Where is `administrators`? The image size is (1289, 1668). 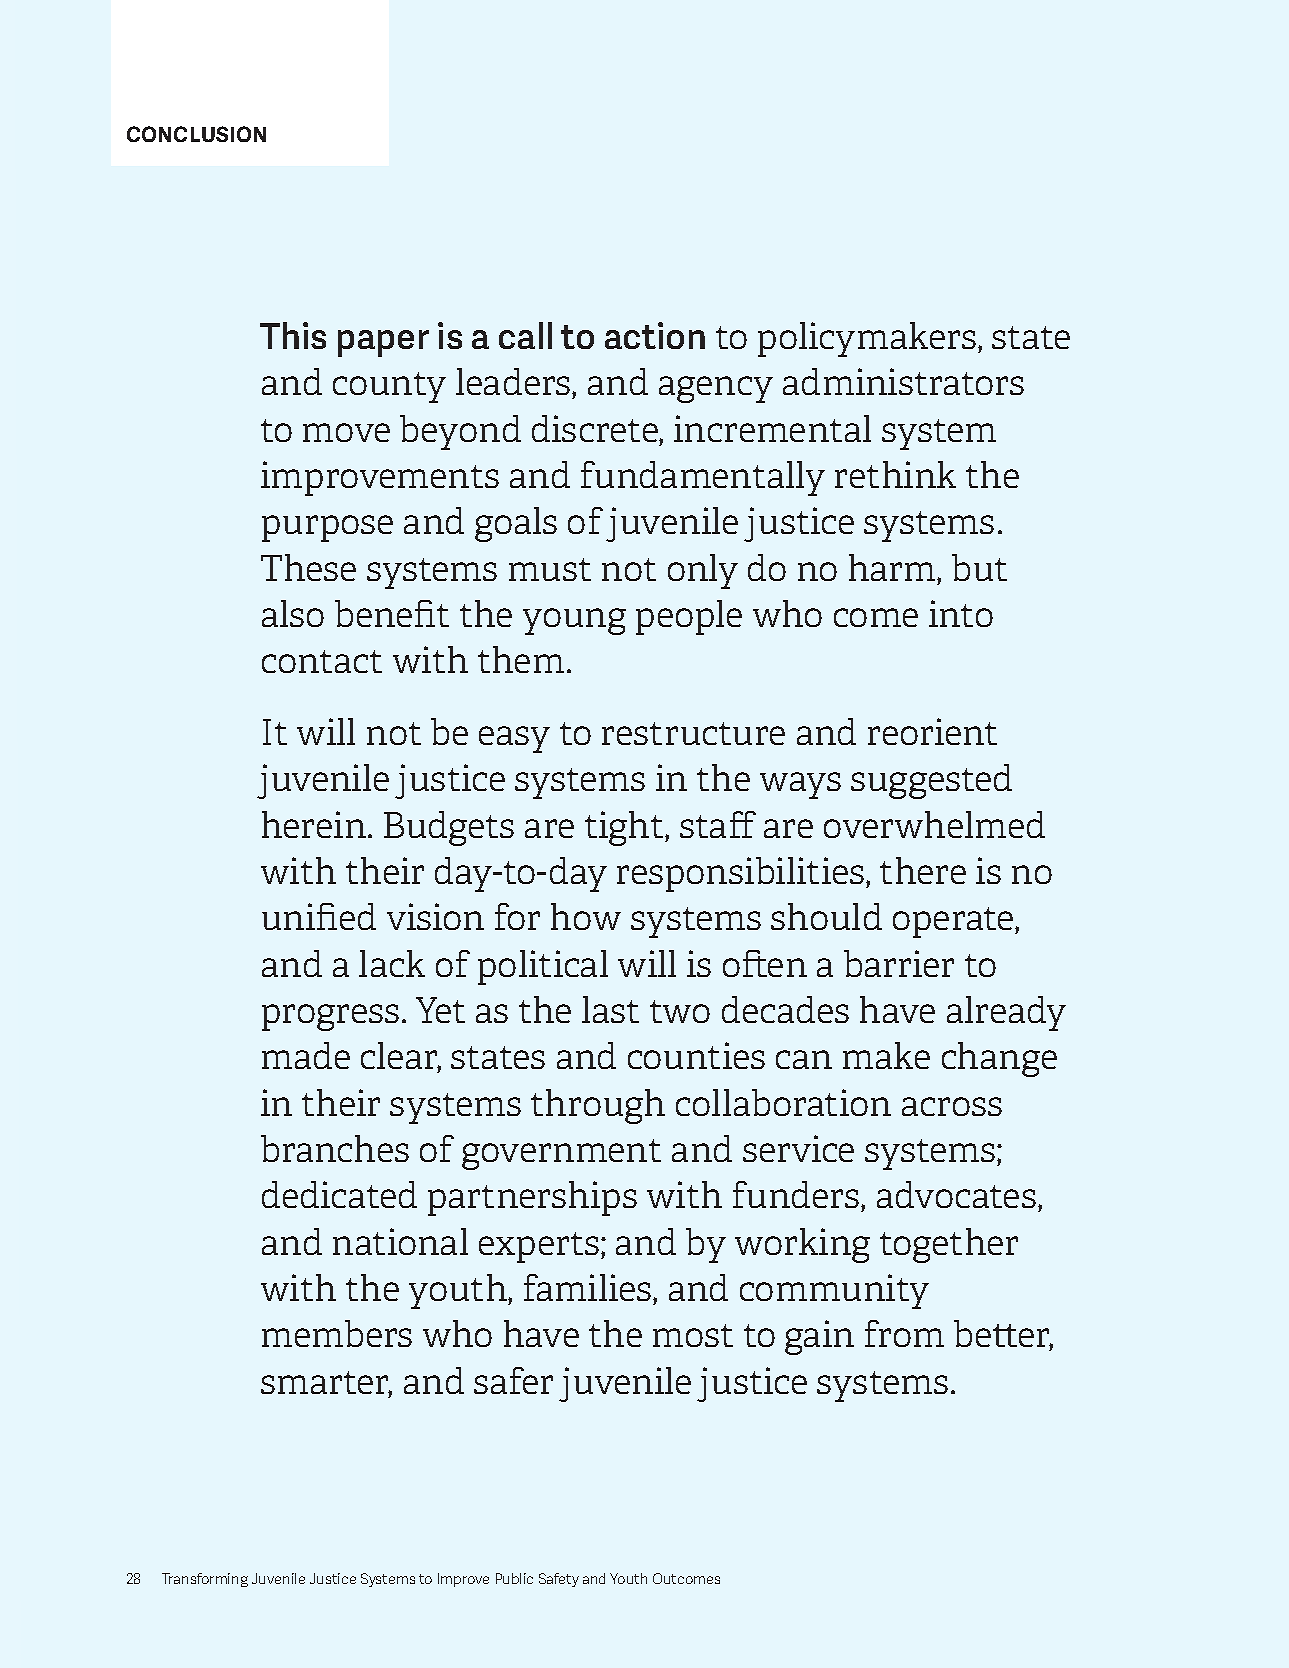
administrators is located at coordinates (903, 381).
